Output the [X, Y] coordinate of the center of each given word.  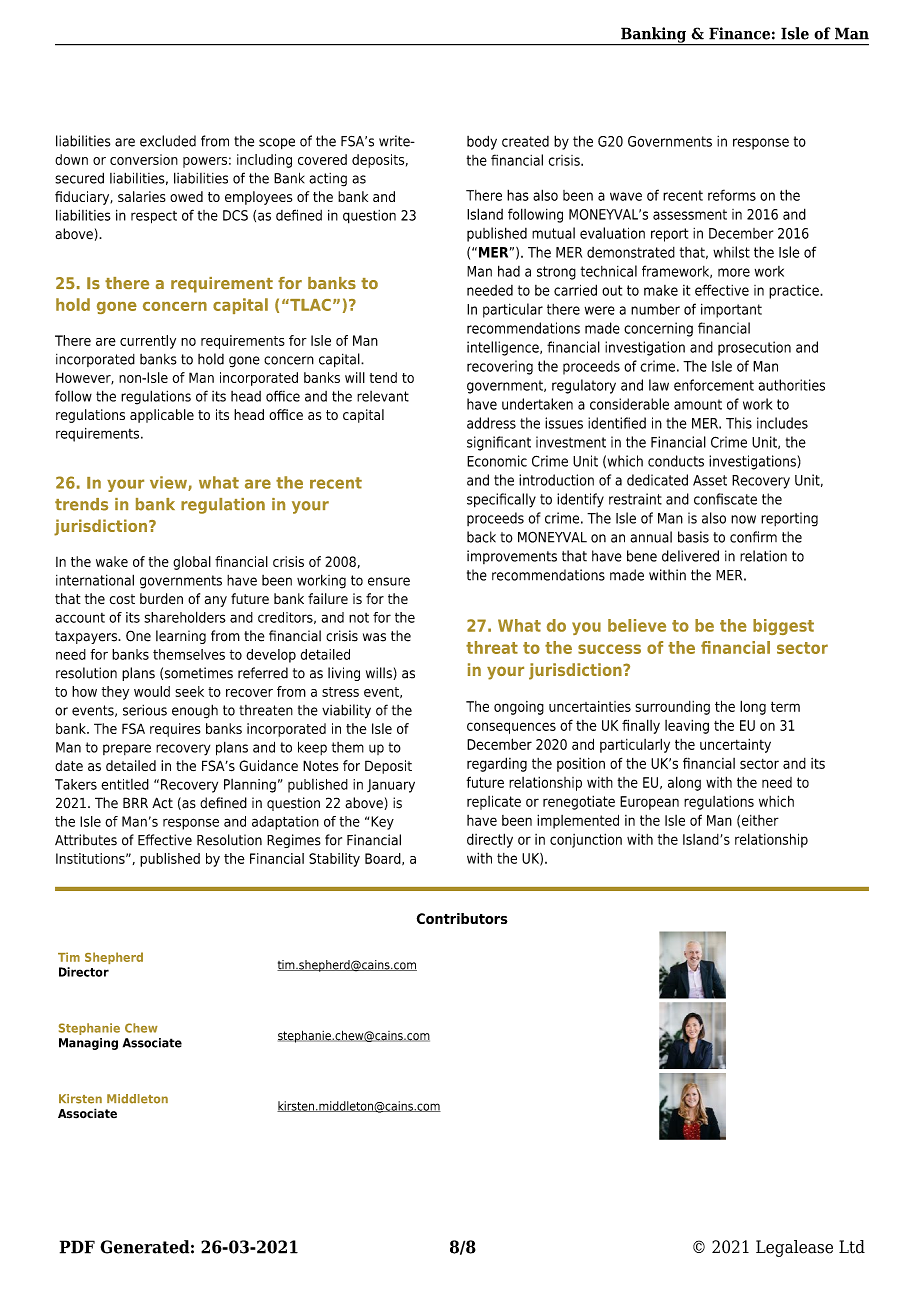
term [785, 706]
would [152, 691]
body [482, 142]
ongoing [519, 708]
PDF [77, 1247]
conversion [144, 159]
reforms [732, 195]
